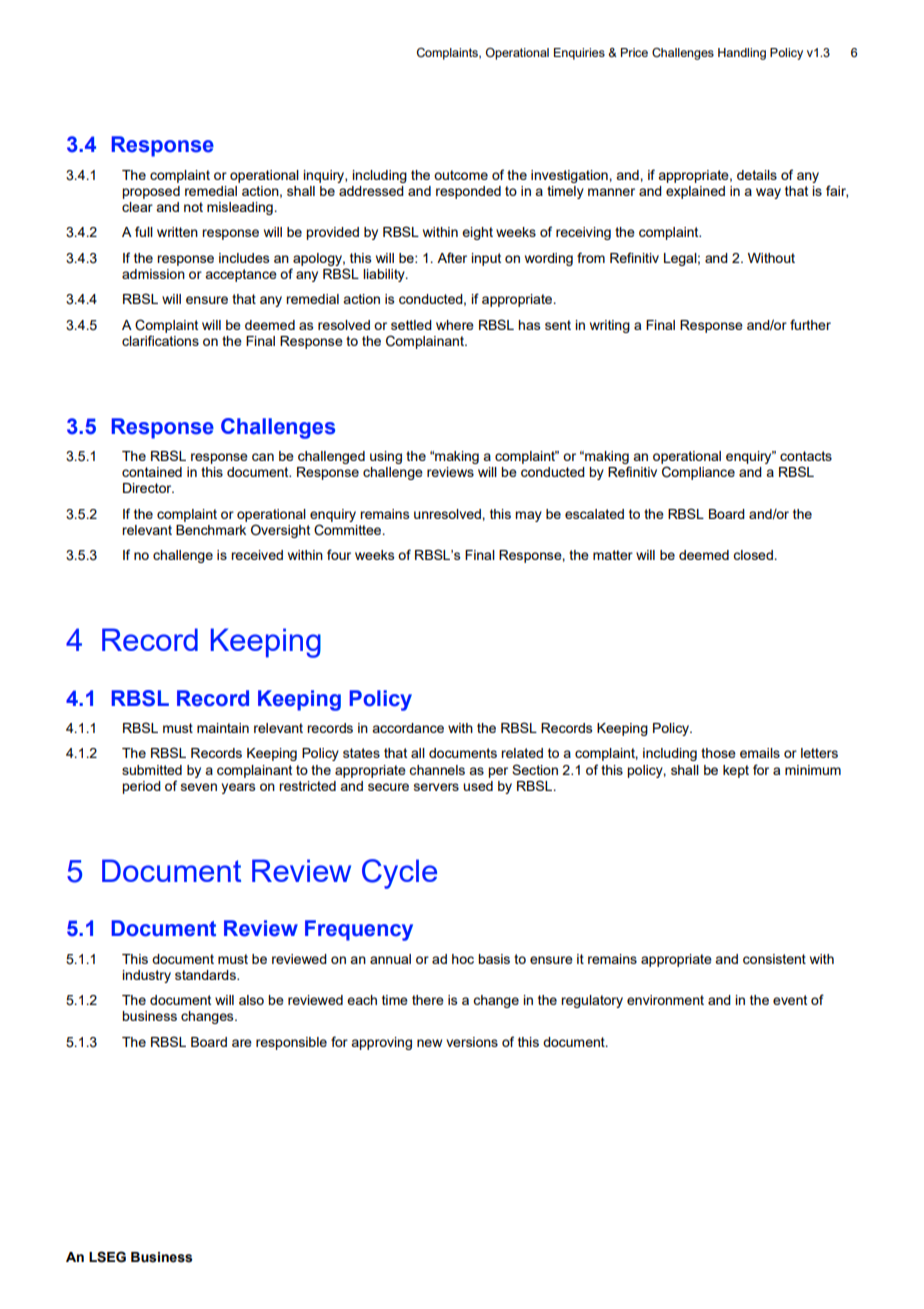  What do you see at coordinates (223, 728) in the image?
I see `maintain` at bounding box center [223, 728].
